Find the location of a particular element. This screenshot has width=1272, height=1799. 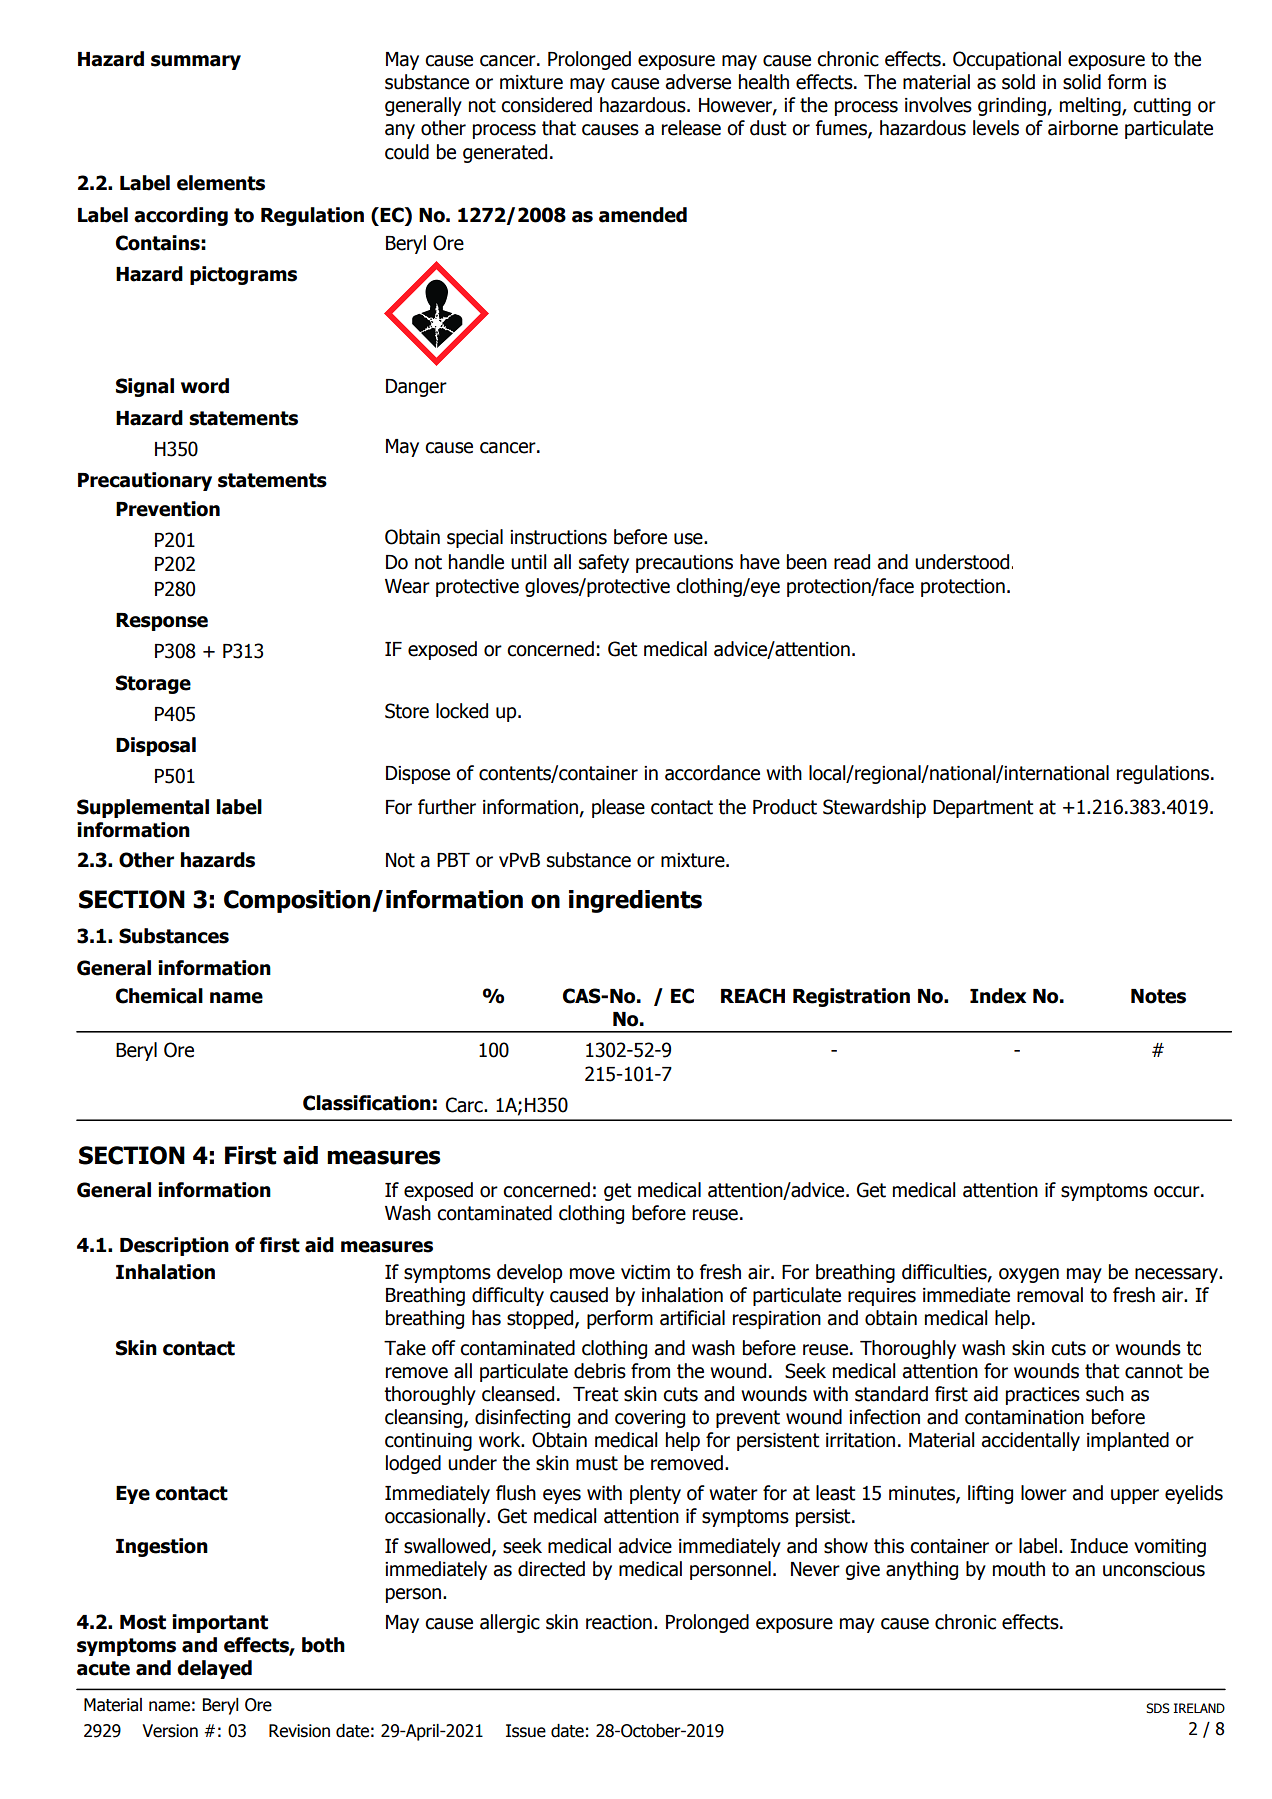

summary is located at coordinates (196, 62).
